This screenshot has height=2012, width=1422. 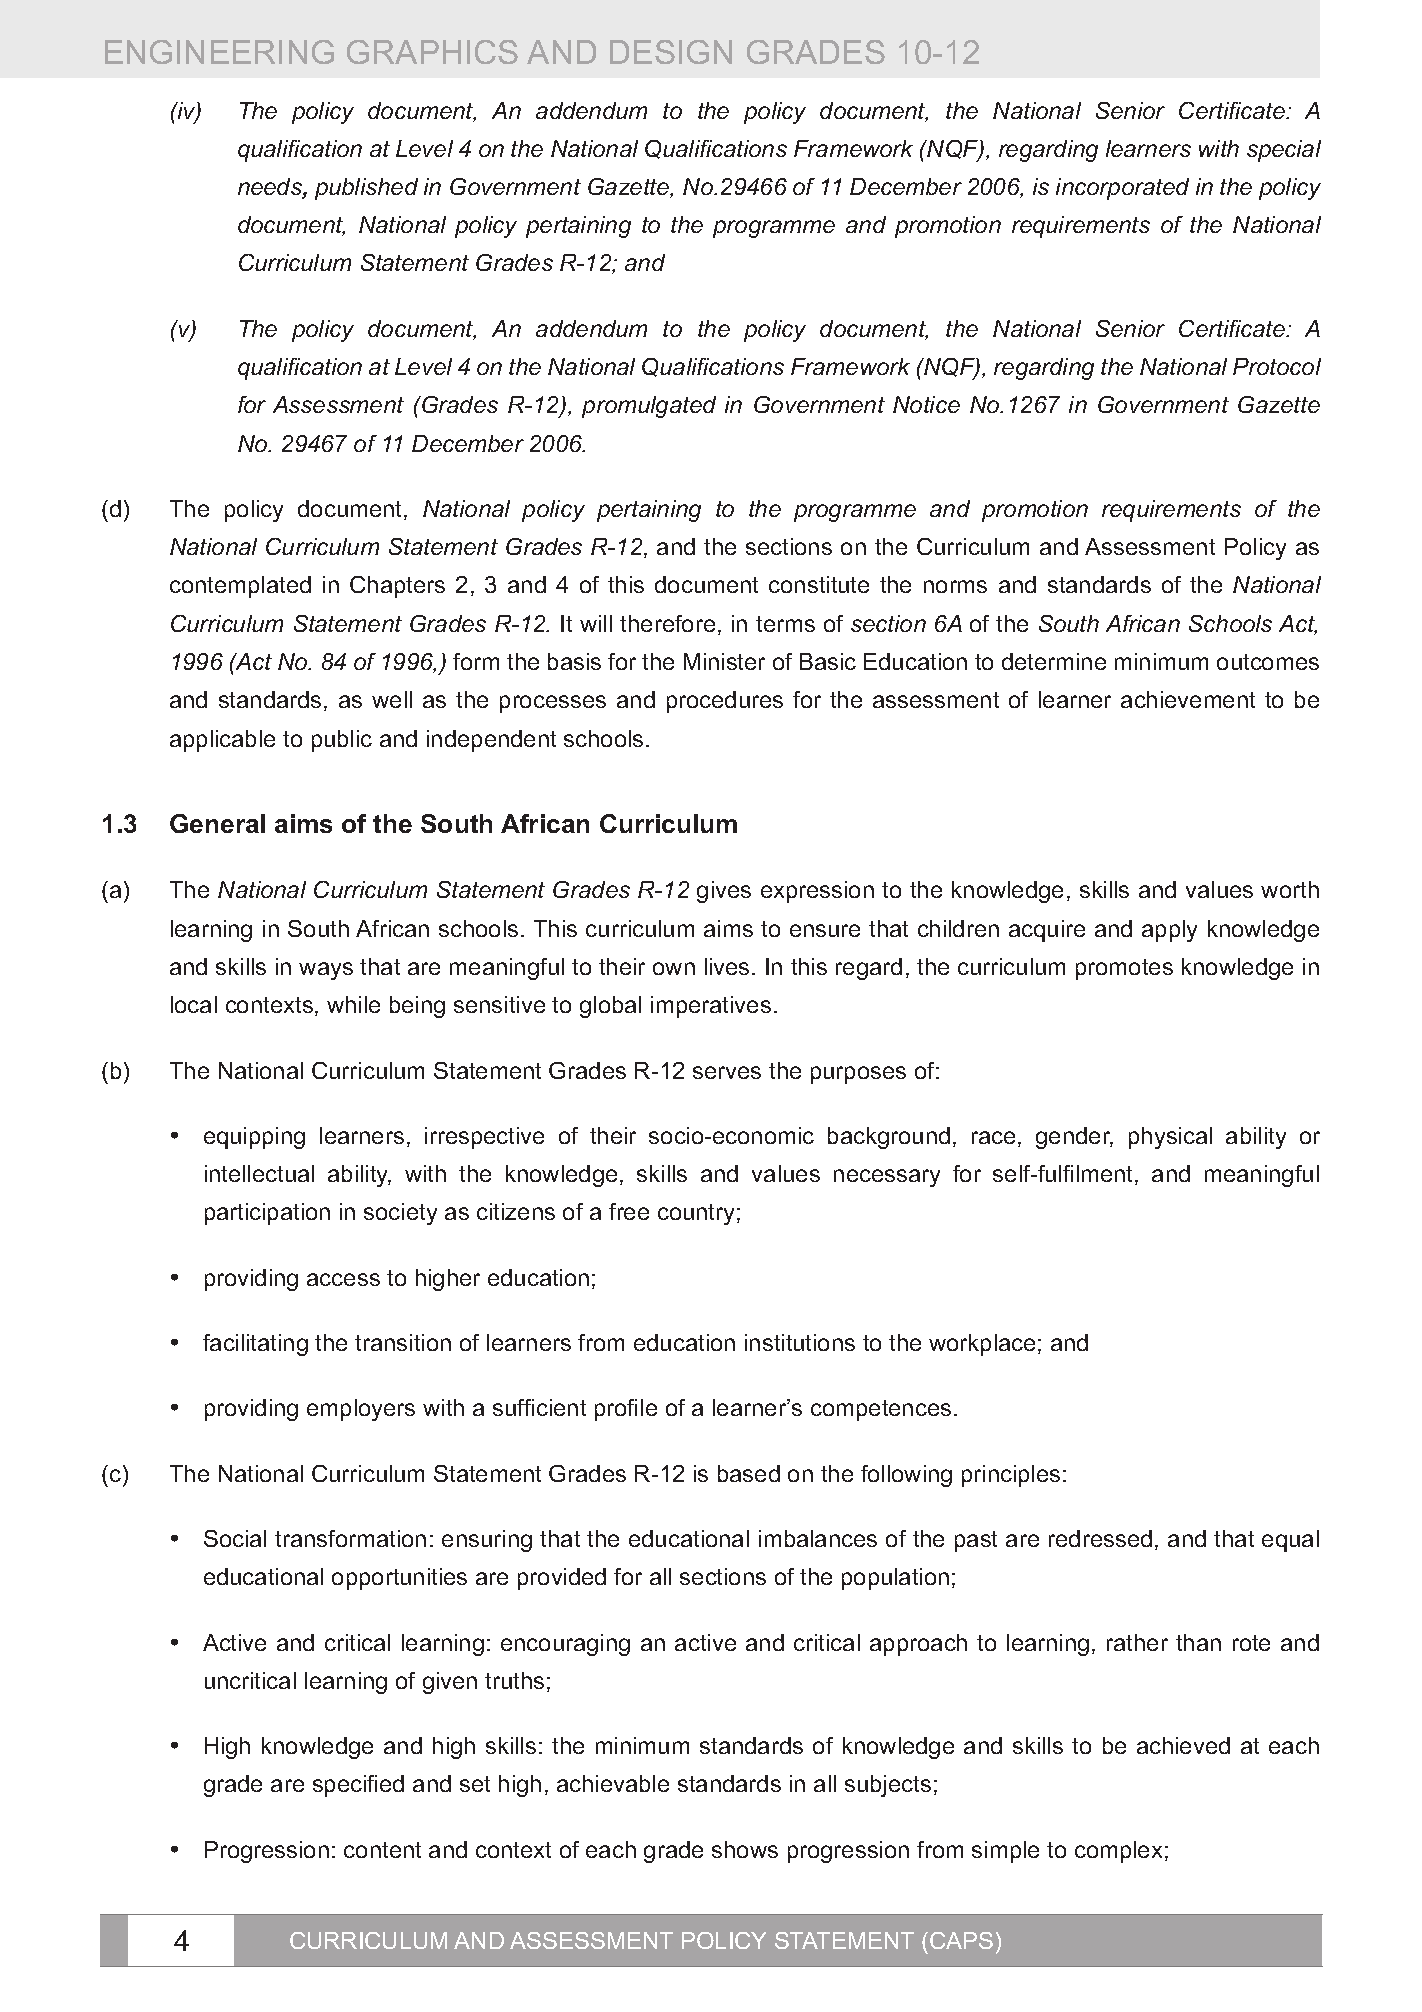 I want to click on published, so click(x=366, y=189).
